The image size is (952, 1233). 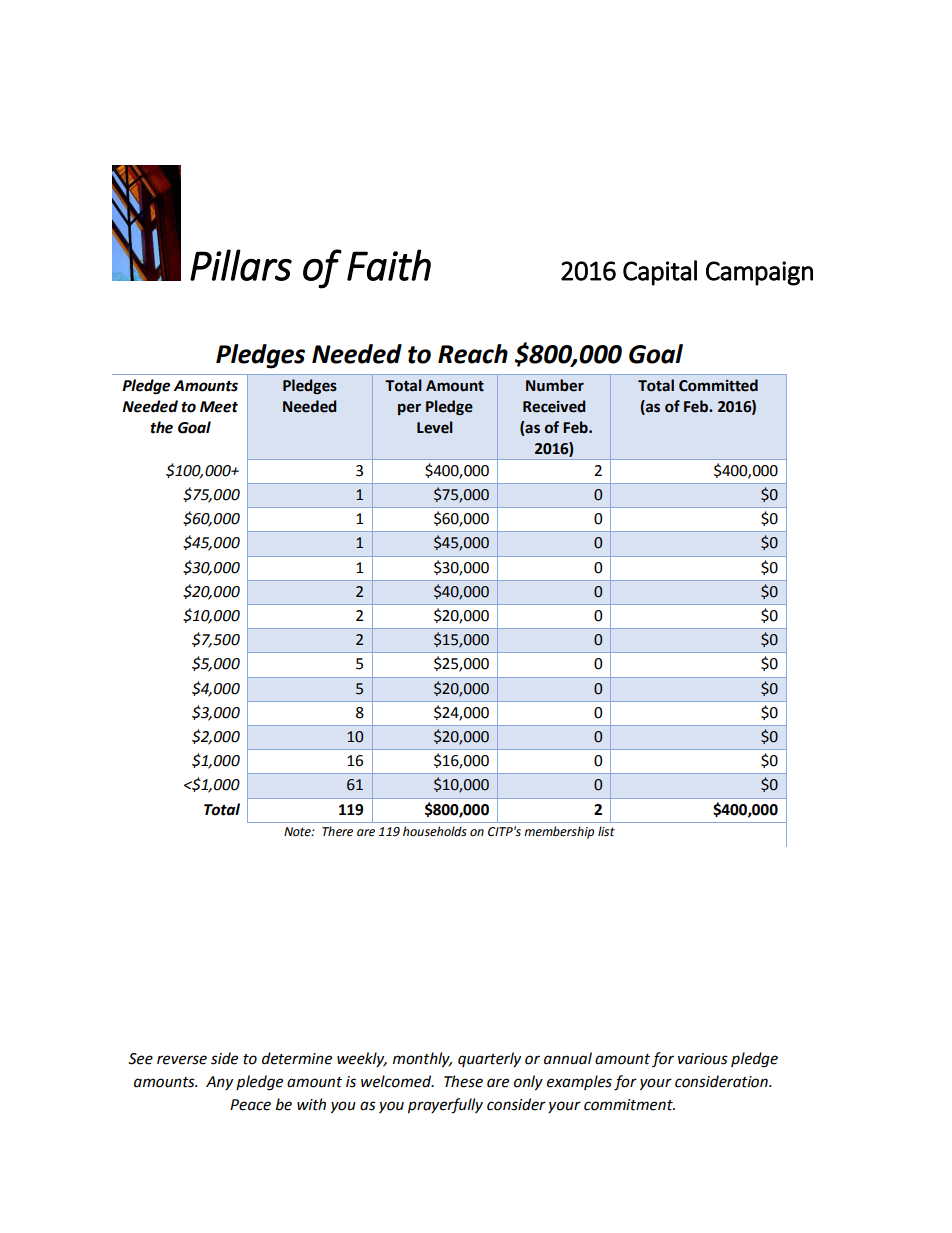 What do you see at coordinates (463, 1081) in the screenshot?
I see `These` at bounding box center [463, 1081].
